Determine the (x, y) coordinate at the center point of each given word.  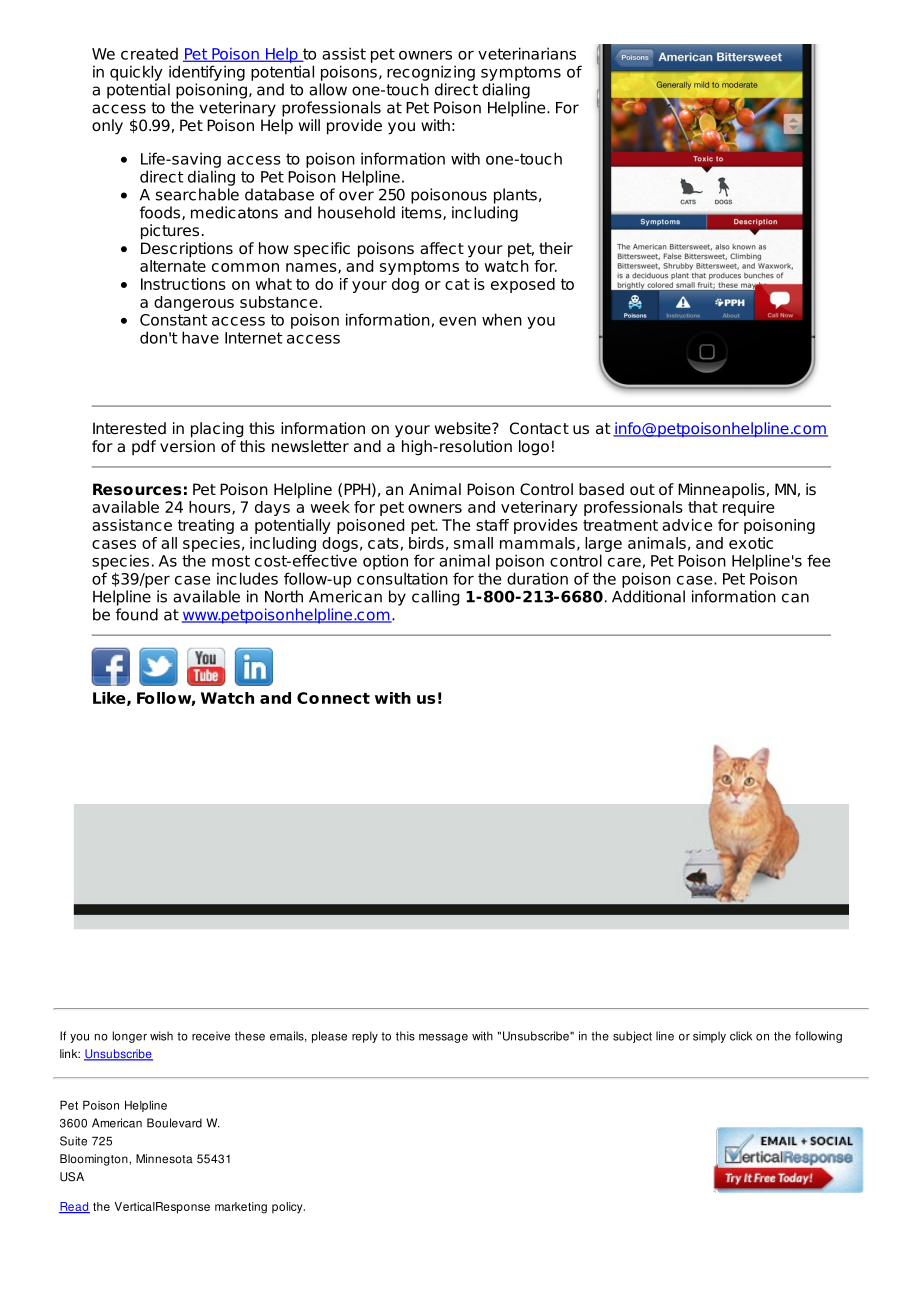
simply (709, 1037)
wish (161, 1036)
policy (288, 1208)
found (137, 614)
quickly (136, 73)
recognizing (431, 73)
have (200, 337)
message (443, 1038)
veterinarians (527, 53)
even (457, 321)
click (741, 1036)
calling (435, 598)
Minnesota (164, 1159)
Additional (648, 596)
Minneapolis (721, 490)
